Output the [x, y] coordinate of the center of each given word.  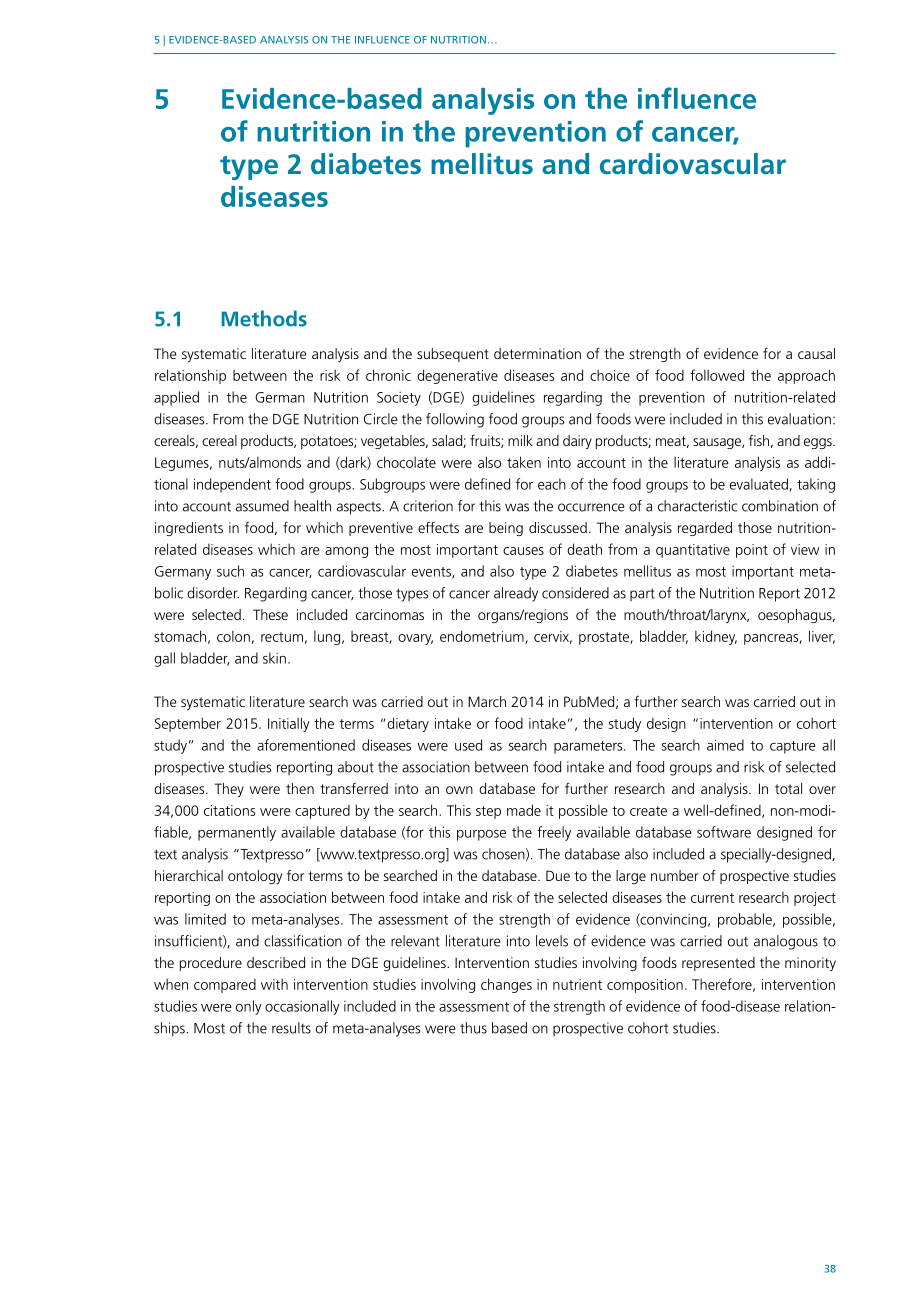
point [752, 551]
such [230, 571]
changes [506, 985]
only [249, 1007]
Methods [264, 318]
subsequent [453, 355]
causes [523, 551]
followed [717, 375]
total [788, 788]
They [229, 790]
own [459, 790]
